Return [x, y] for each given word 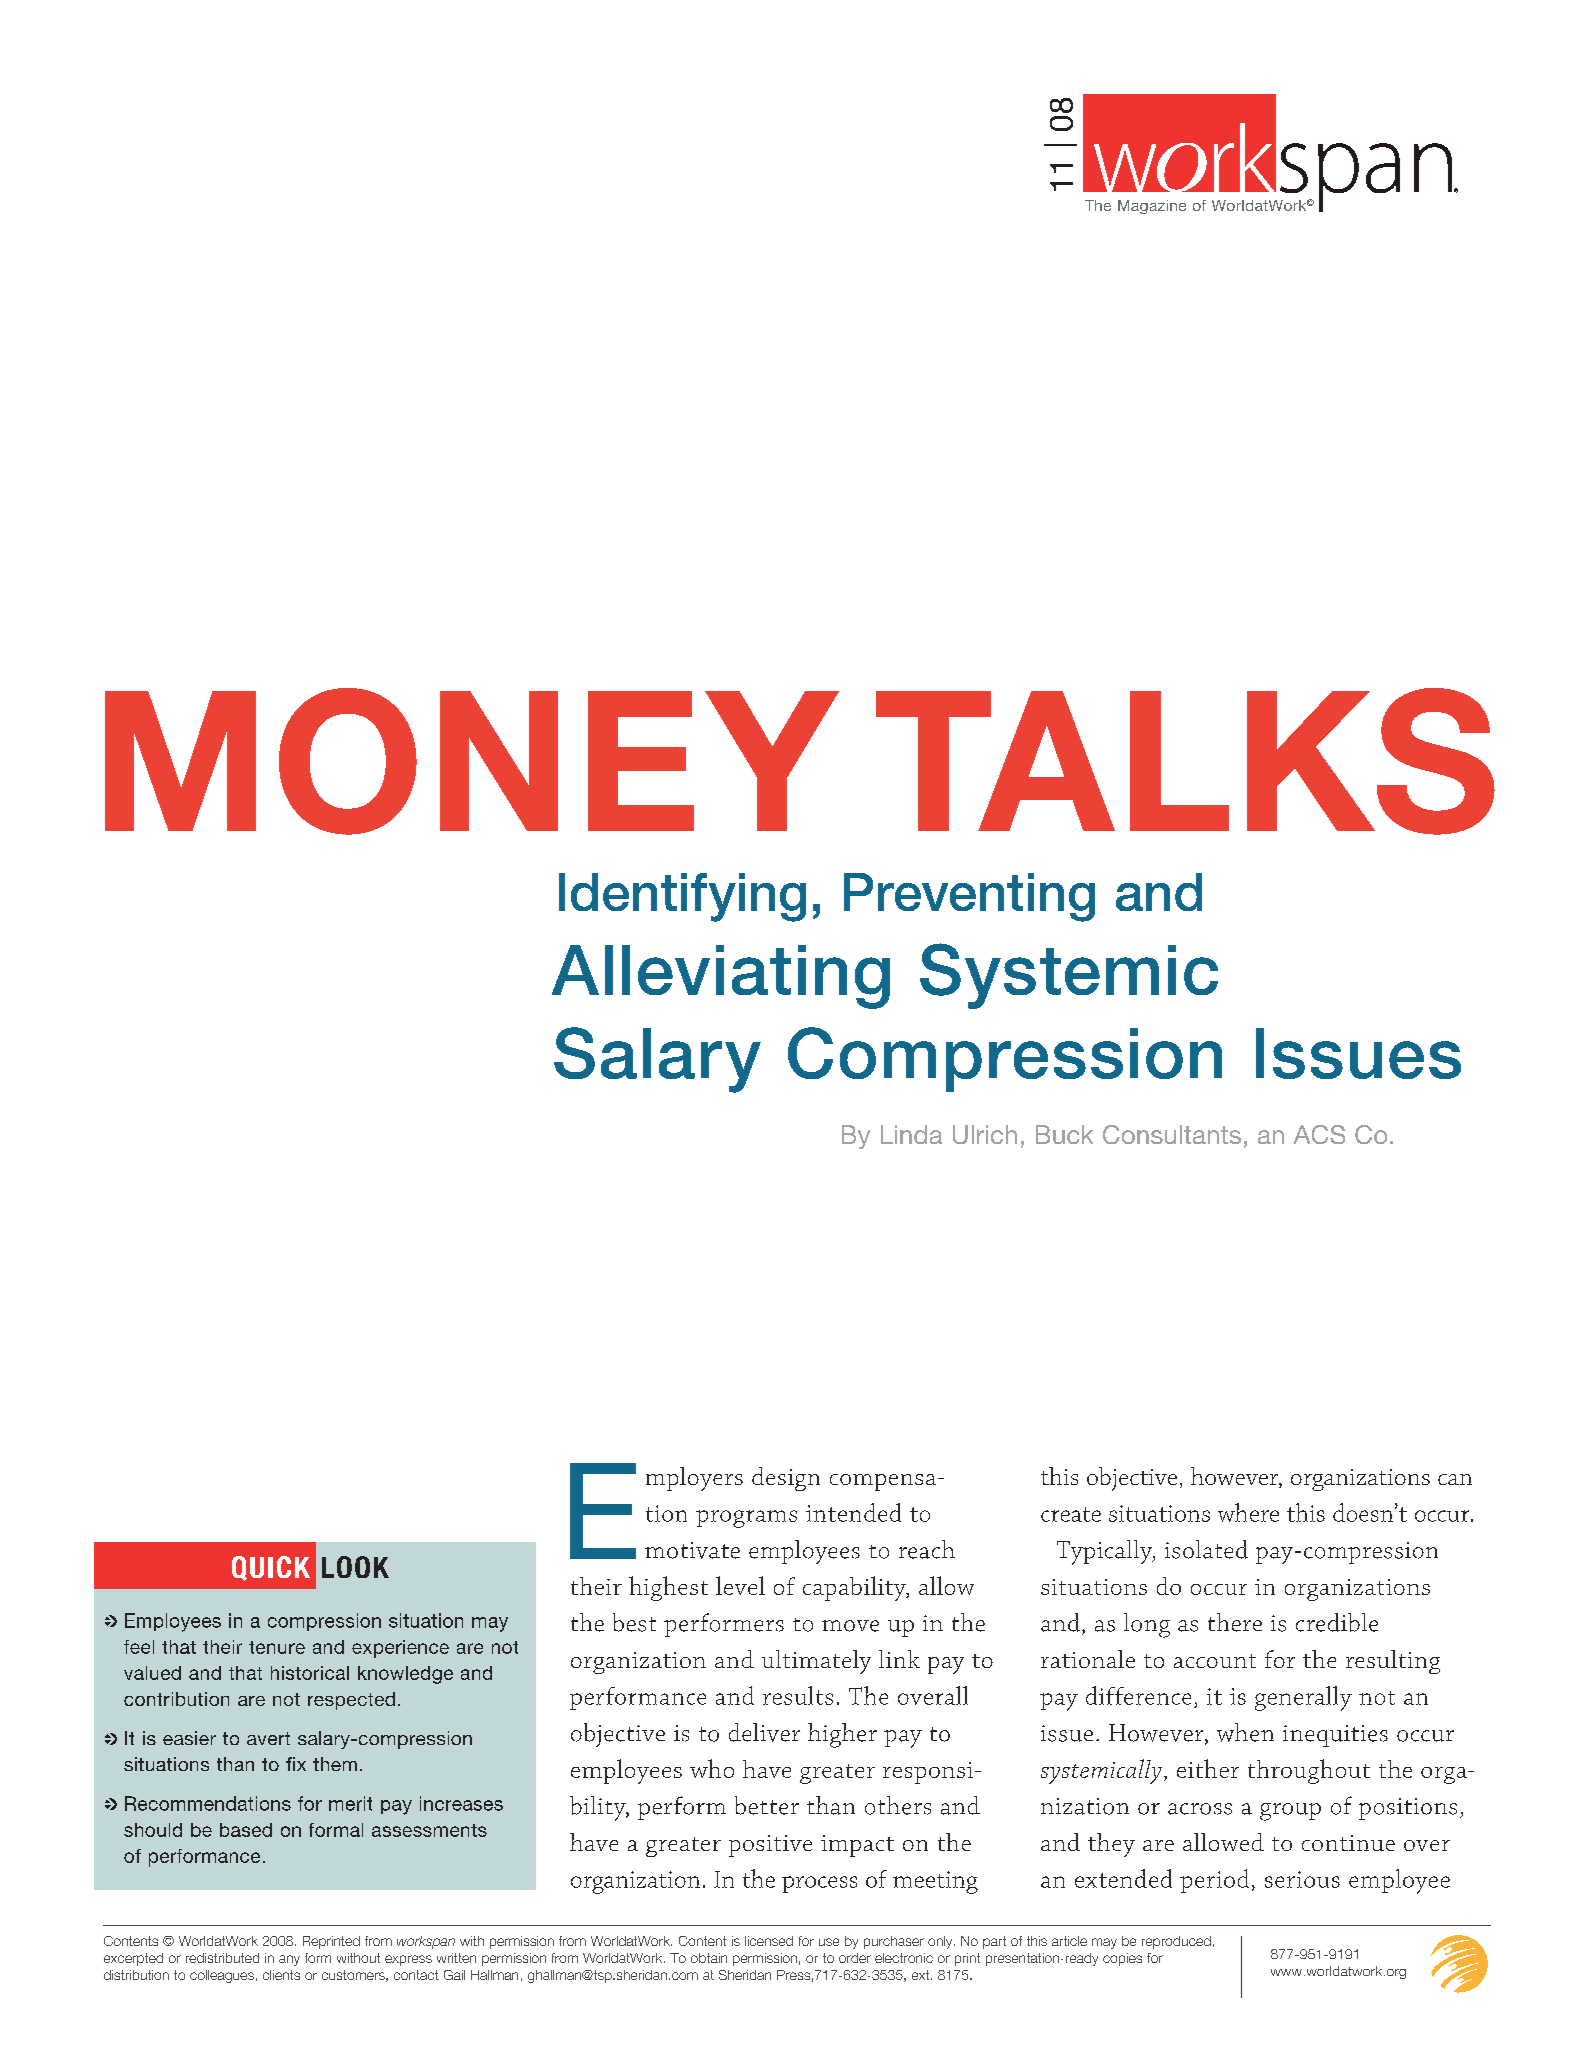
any [289, 1960]
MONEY [472, 761]
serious [1302, 1879]
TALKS [1185, 761]
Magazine [1152, 207]
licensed [769, 1941]
